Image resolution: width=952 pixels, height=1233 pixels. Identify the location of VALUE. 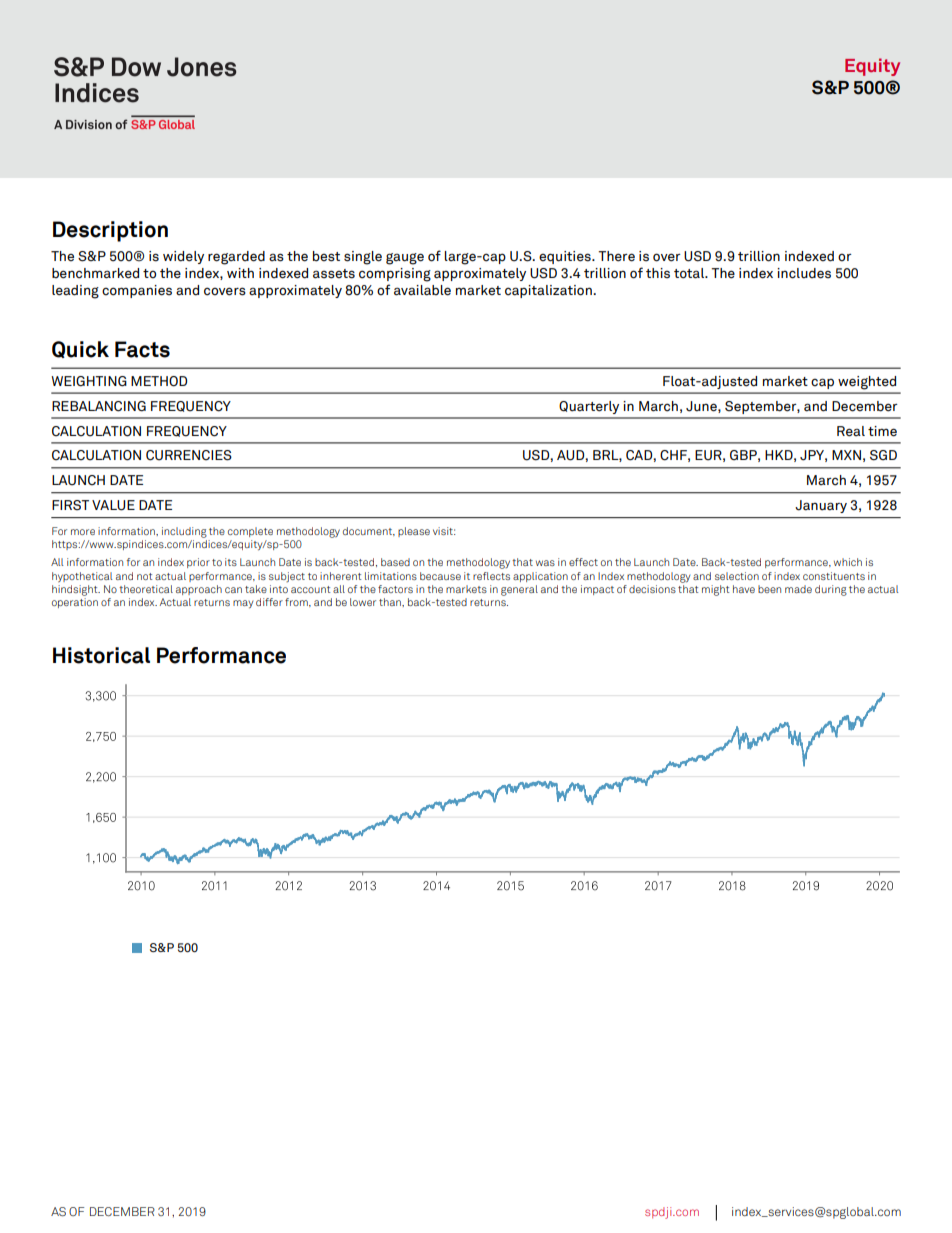
(113, 505).
